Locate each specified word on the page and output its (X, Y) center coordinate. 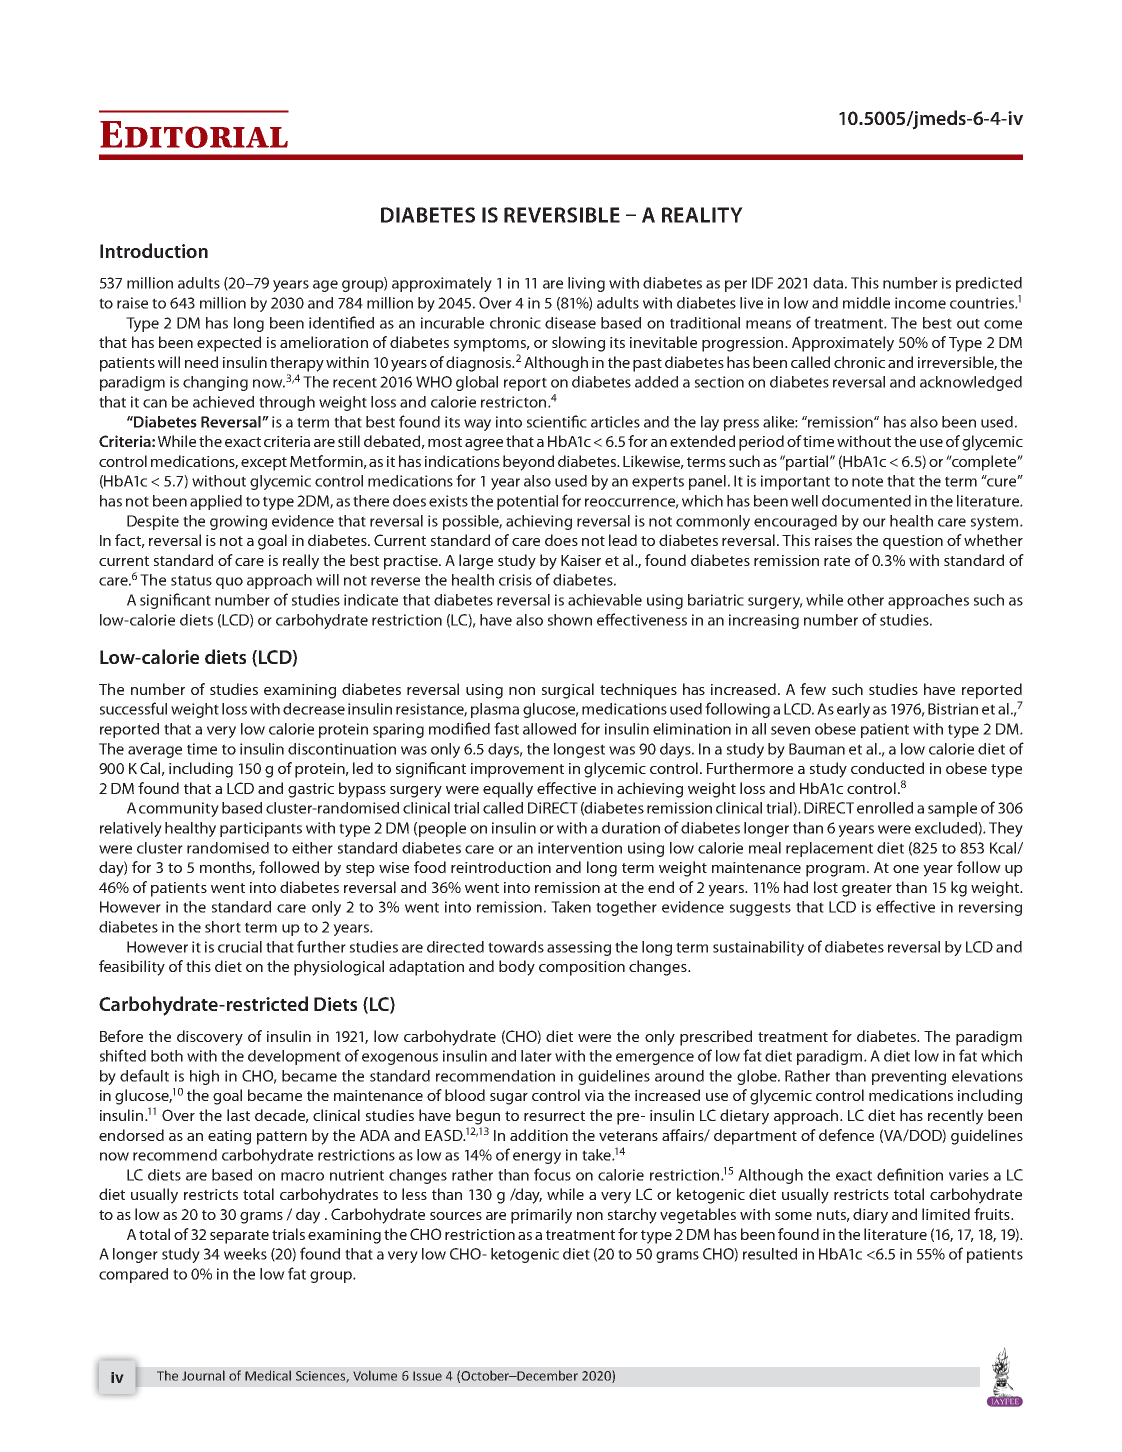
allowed (549, 729)
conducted (887, 768)
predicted (989, 284)
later (536, 1056)
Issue (427, 1376)
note (867, 481)
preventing (909, 1077)
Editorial (194, 134)
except (264, 464)
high (204, 1077)
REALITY (702, 215)
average (155, 752)
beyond (528, 463)
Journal (203, 1375)
